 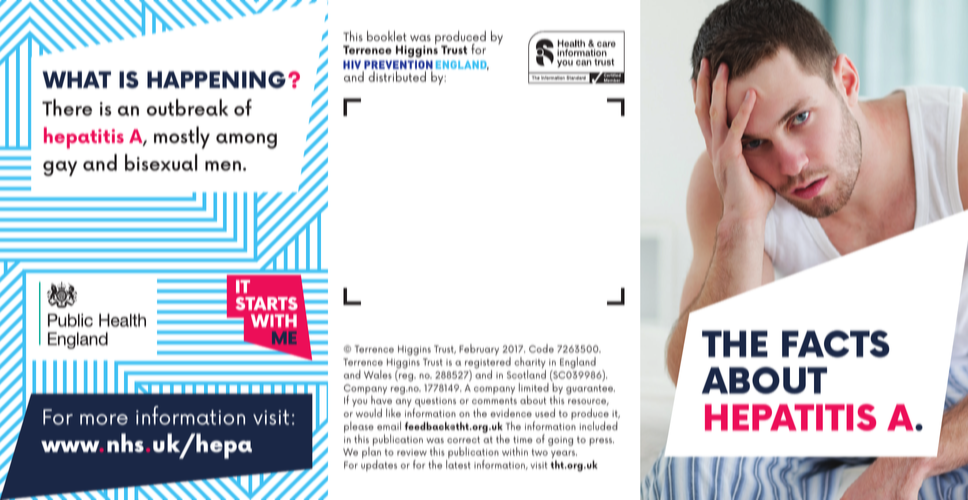 I want to click on registered, so click(x=488, y=364).
